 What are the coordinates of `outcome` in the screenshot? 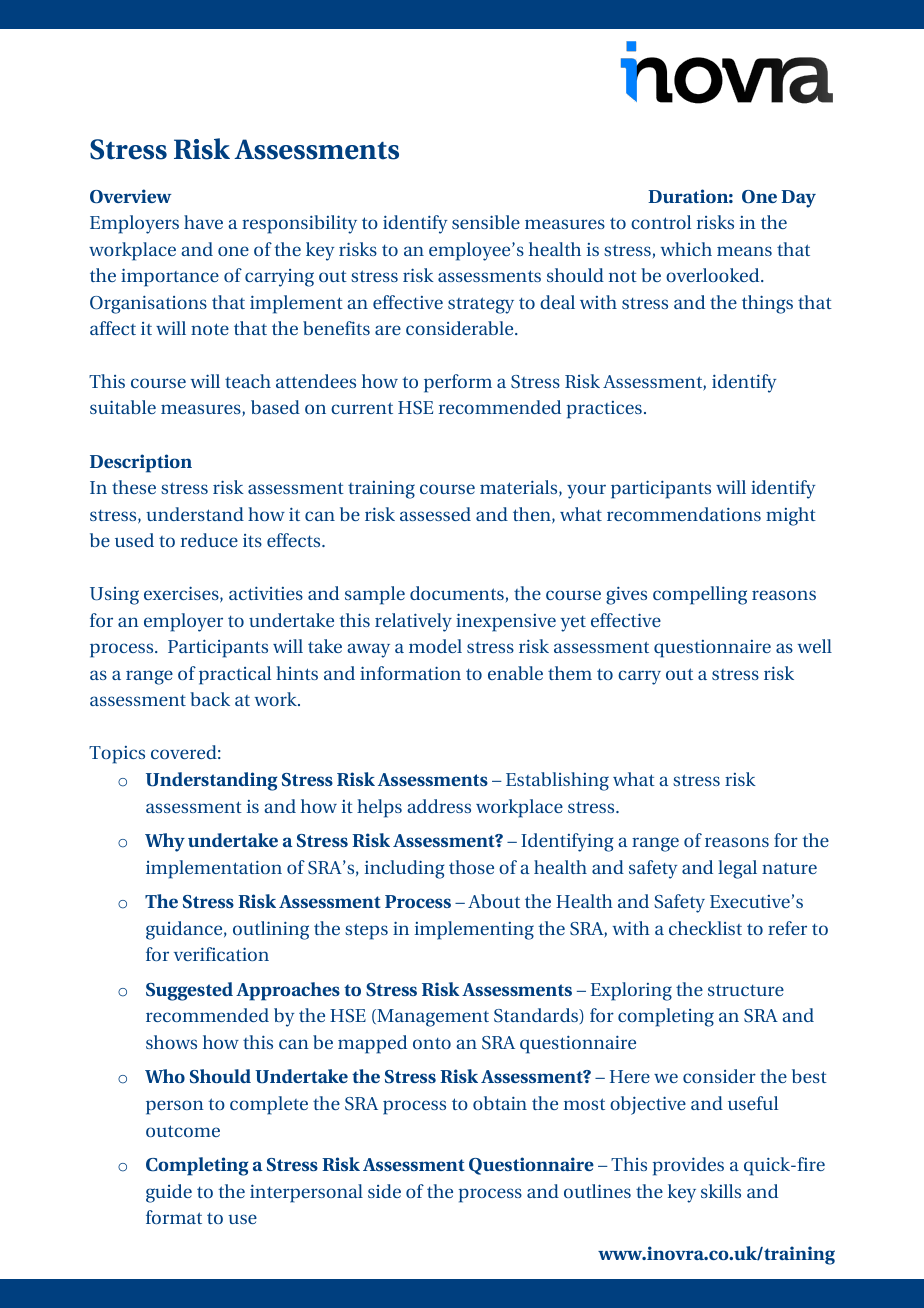 It's located at (183, 1131).
